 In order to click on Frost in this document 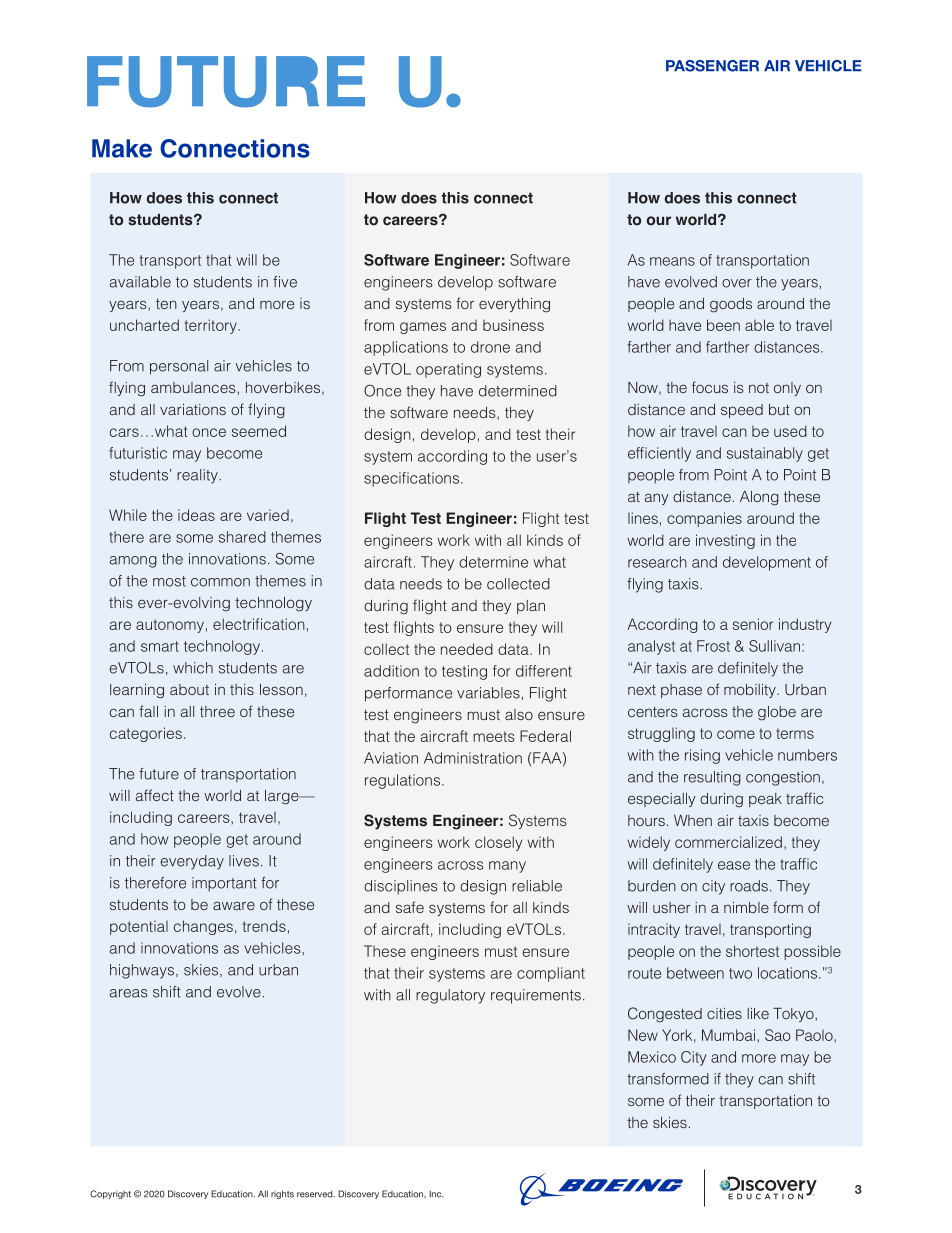, I will do `click(713, 646)`.
